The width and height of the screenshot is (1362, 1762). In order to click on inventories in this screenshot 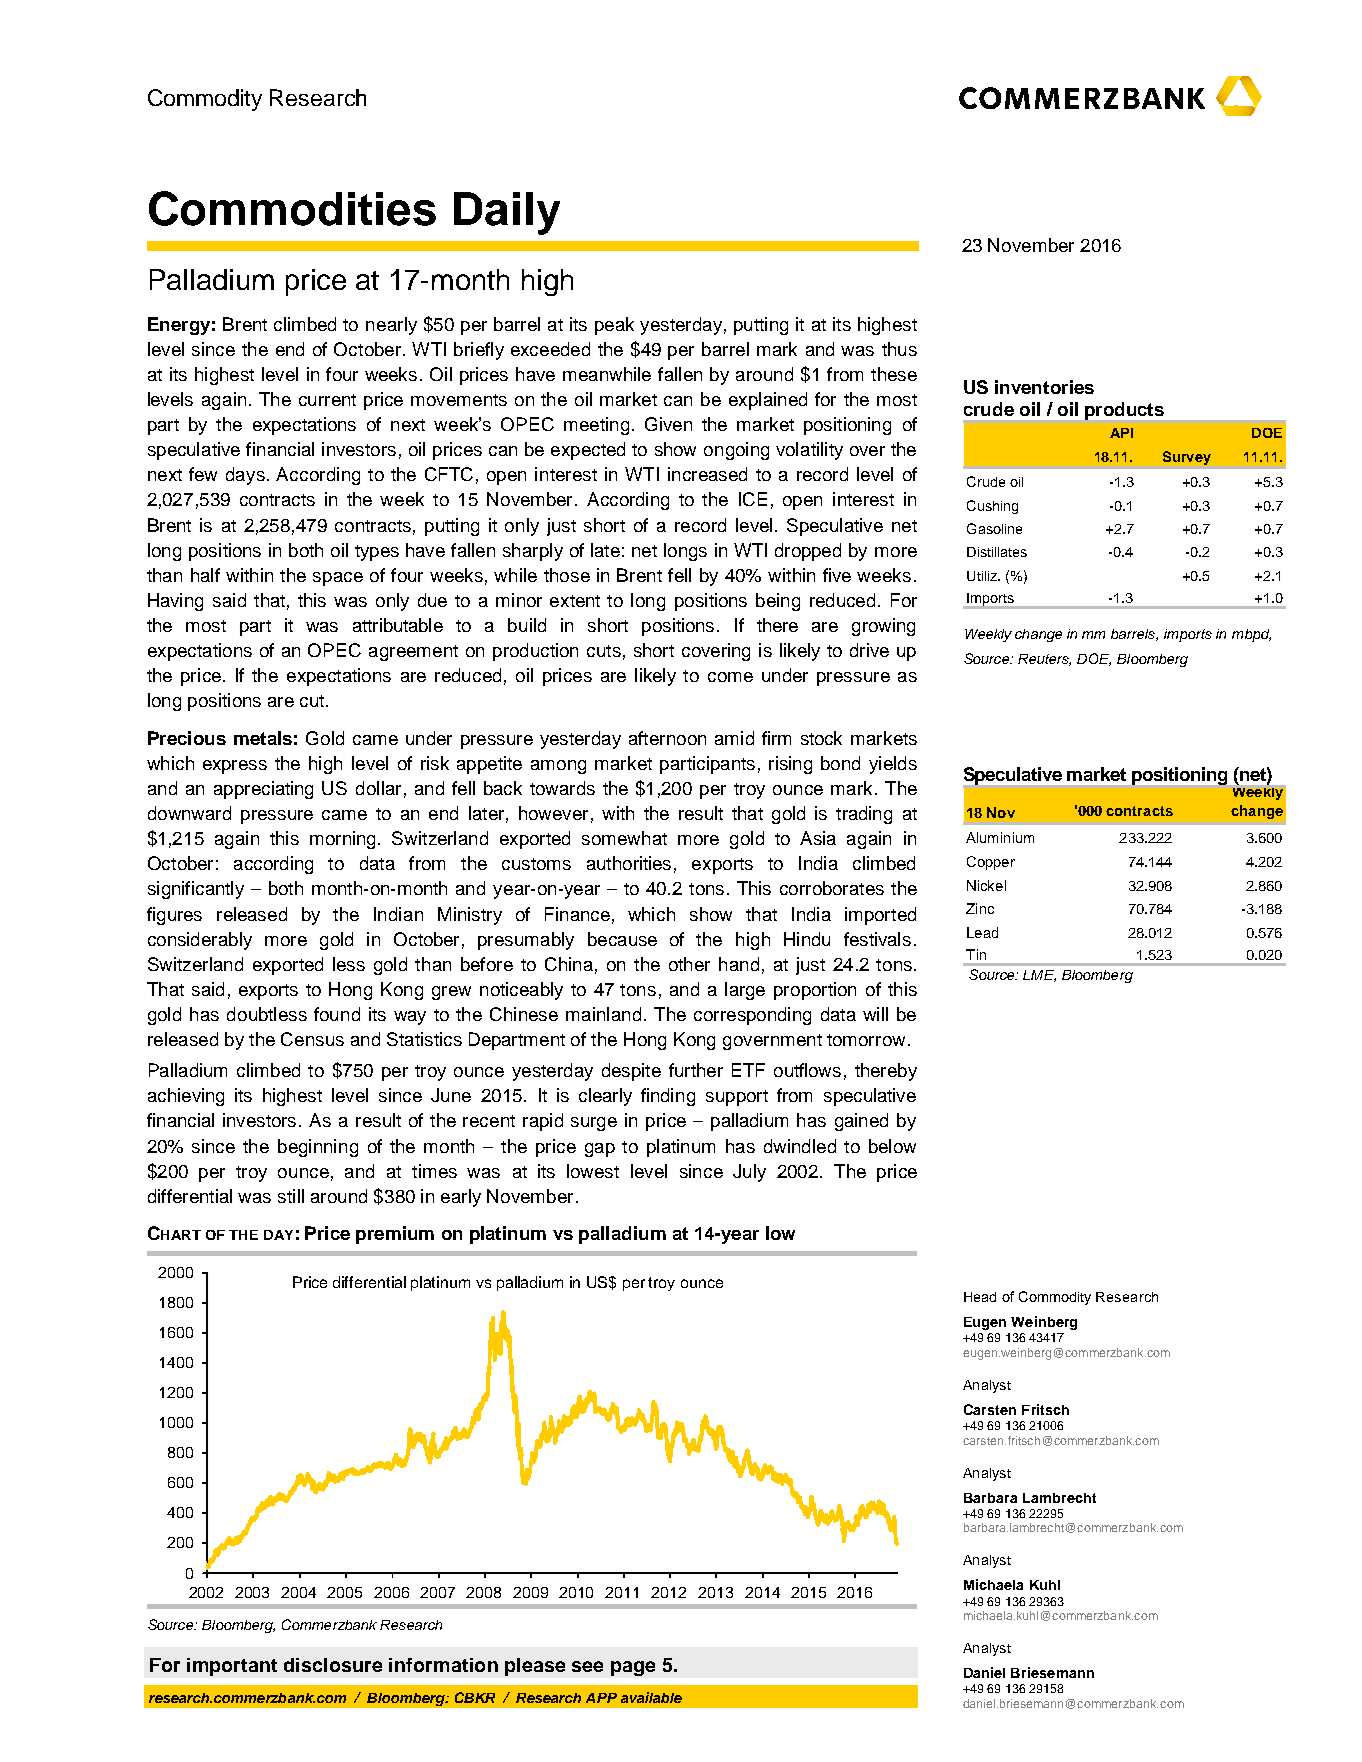, I will do `click(1044, 387)`.
